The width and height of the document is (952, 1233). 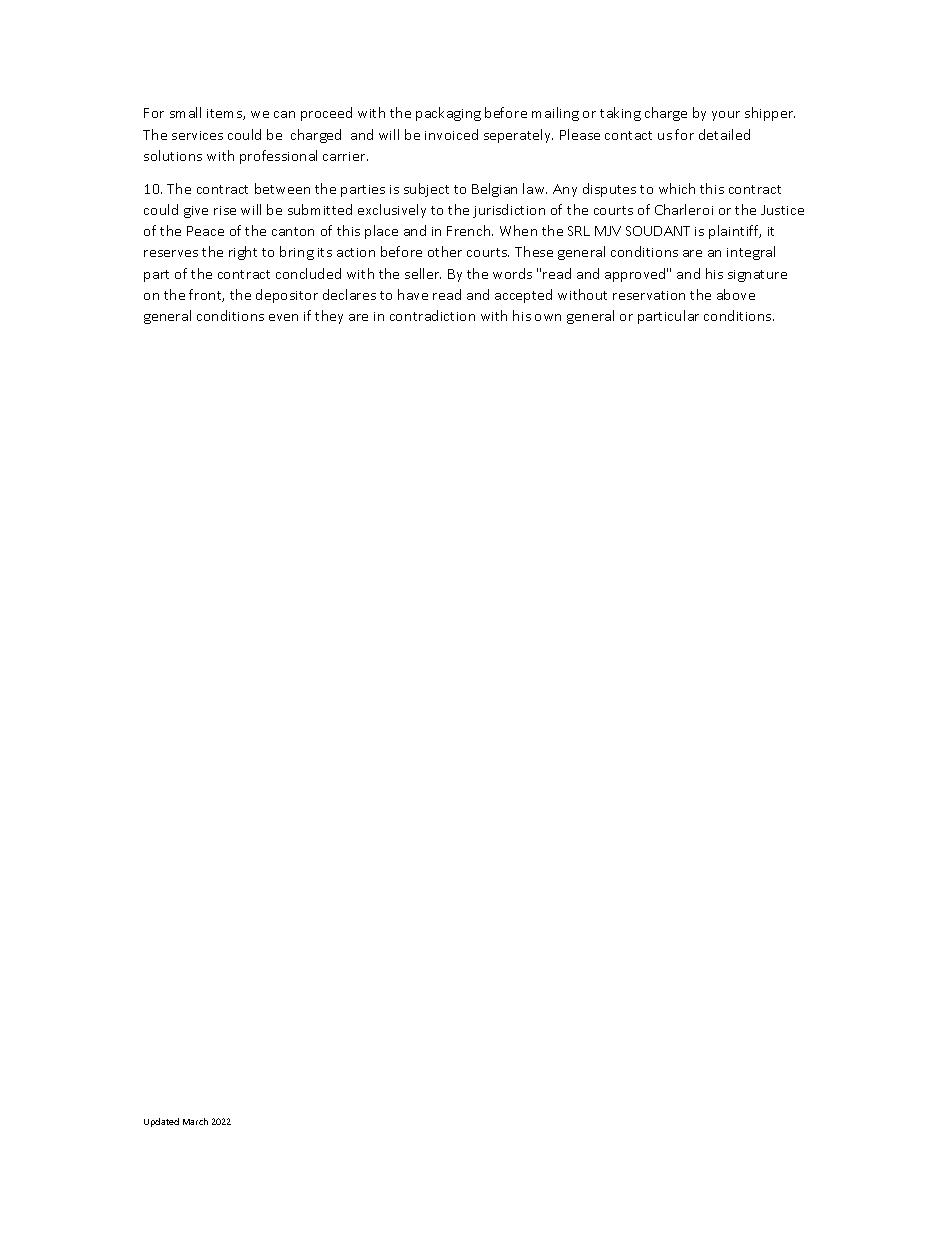 I want to click on own, so click(x=548, y=317).
